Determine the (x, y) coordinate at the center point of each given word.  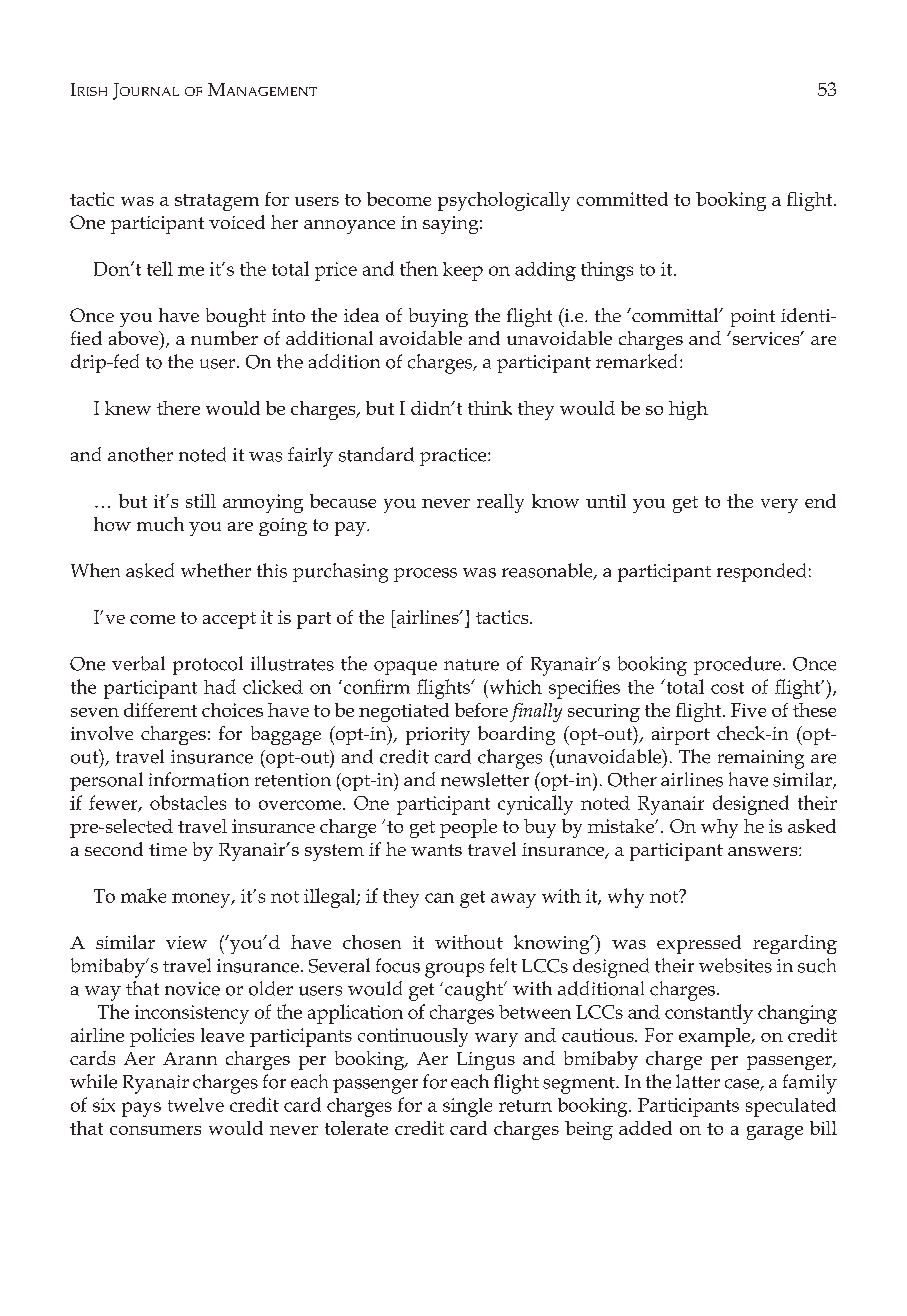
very (779, 506)
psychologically (504, 201)
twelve (196, 1105)
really (500, 503)
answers (764, 851)
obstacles (188, 802)
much (160, 524)
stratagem (217, 202)
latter (698, 1081)
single (467, 1107)
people (468, 828)
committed (622, 199)
